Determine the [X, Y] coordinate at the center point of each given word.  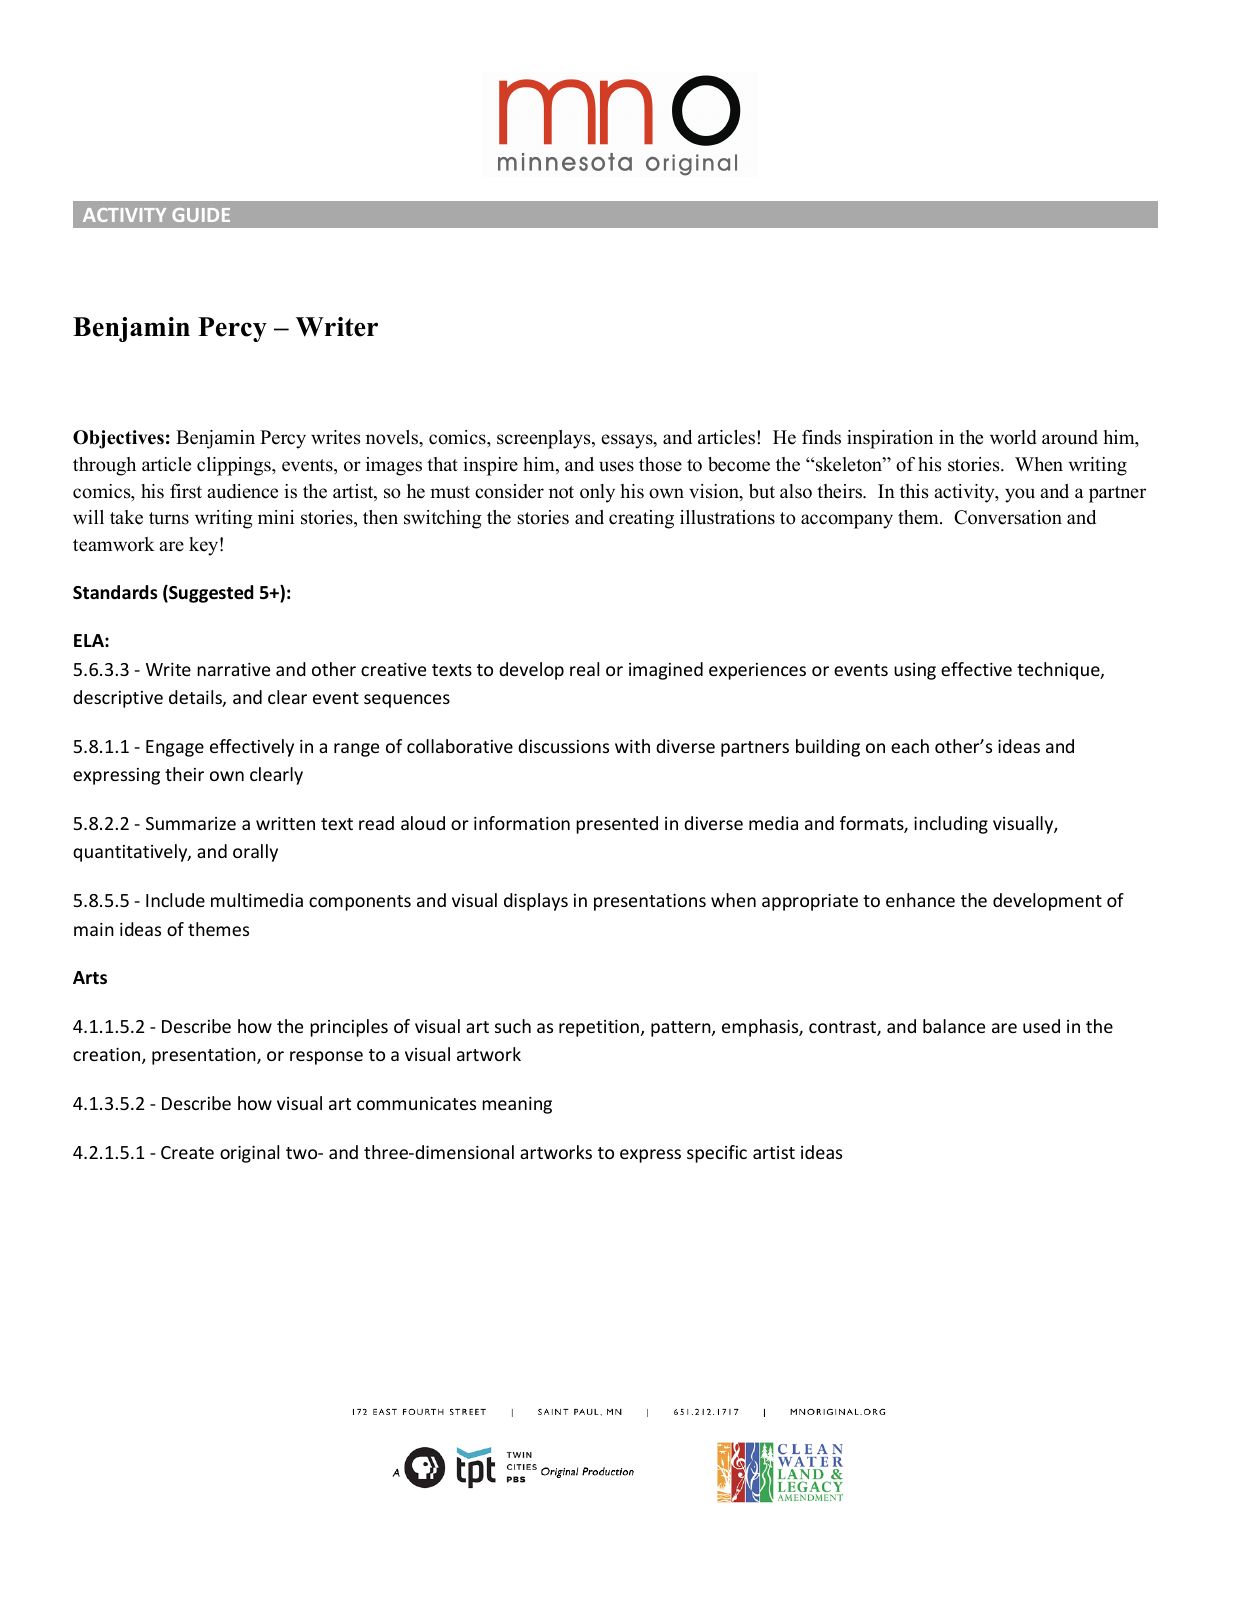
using [915, 671]
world [1013, 437]
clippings [235, 466]
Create [187, 1152]
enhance [920, 900]
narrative [233, 669]
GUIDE [201, 215]
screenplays [545, 439]
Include [175, 900]
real [584, 669]
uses [616, 466]
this [914, 491]
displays [536, 902]
